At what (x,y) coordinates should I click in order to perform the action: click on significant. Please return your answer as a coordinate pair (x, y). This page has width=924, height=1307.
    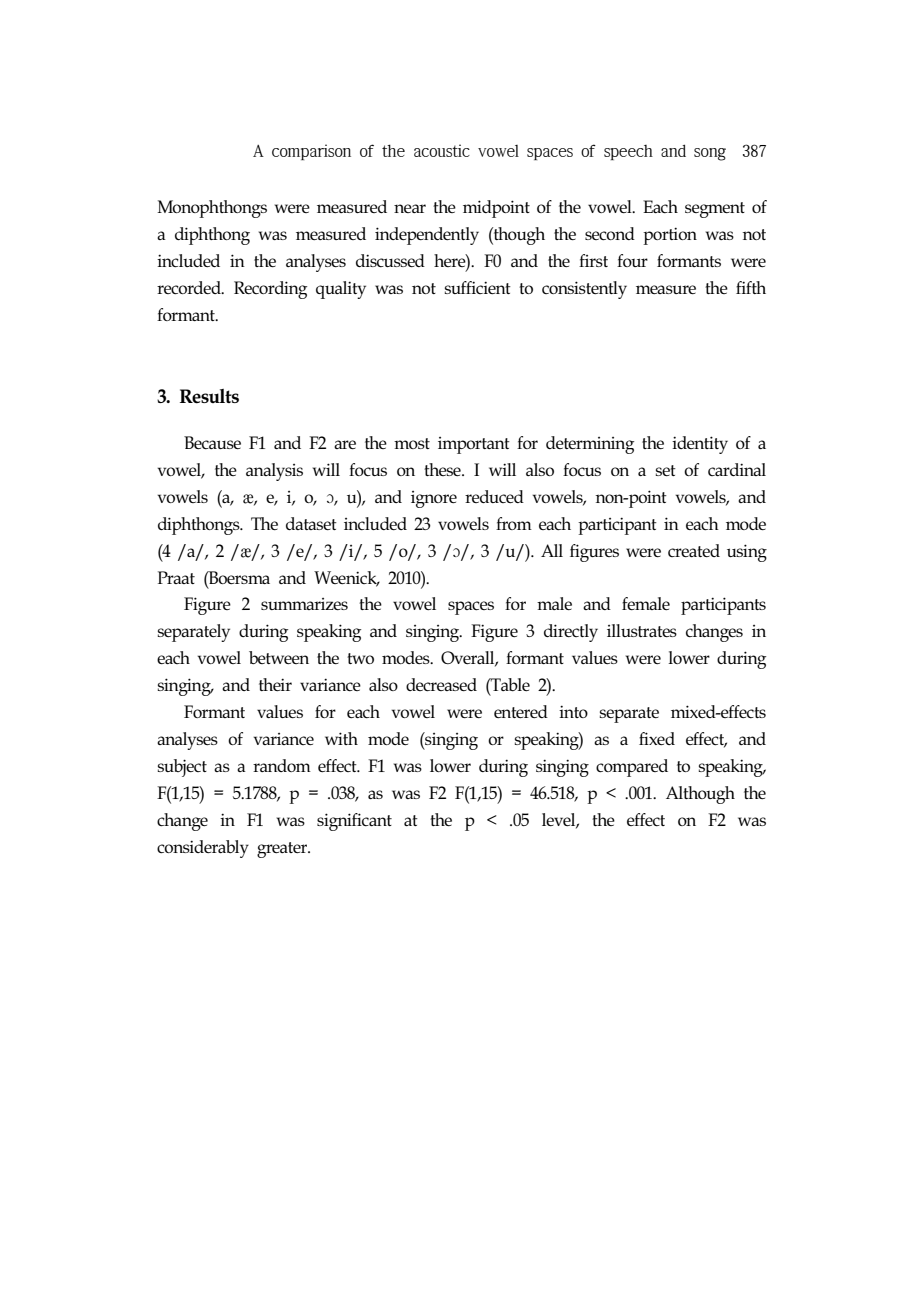
    Looking at the image, I should click on (354, 822).
